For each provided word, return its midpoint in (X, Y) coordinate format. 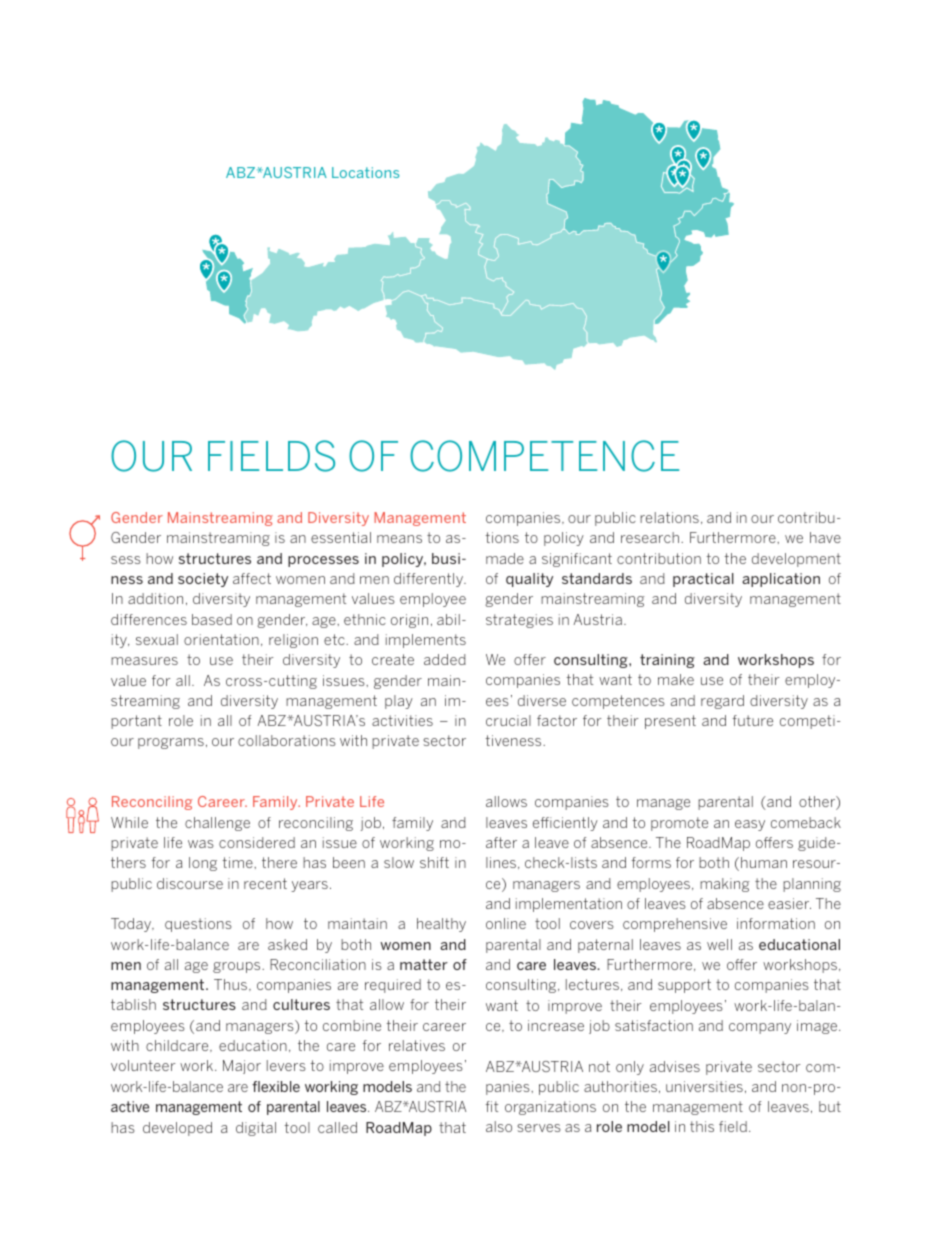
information (776, 923)
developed (177, 1129)
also (499, 1126)
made (505, 558)
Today (132, 925)
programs (171, 743)
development (796, 560)
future (753, 720)
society (203, 580)
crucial (508, 720)
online (506, 923)
